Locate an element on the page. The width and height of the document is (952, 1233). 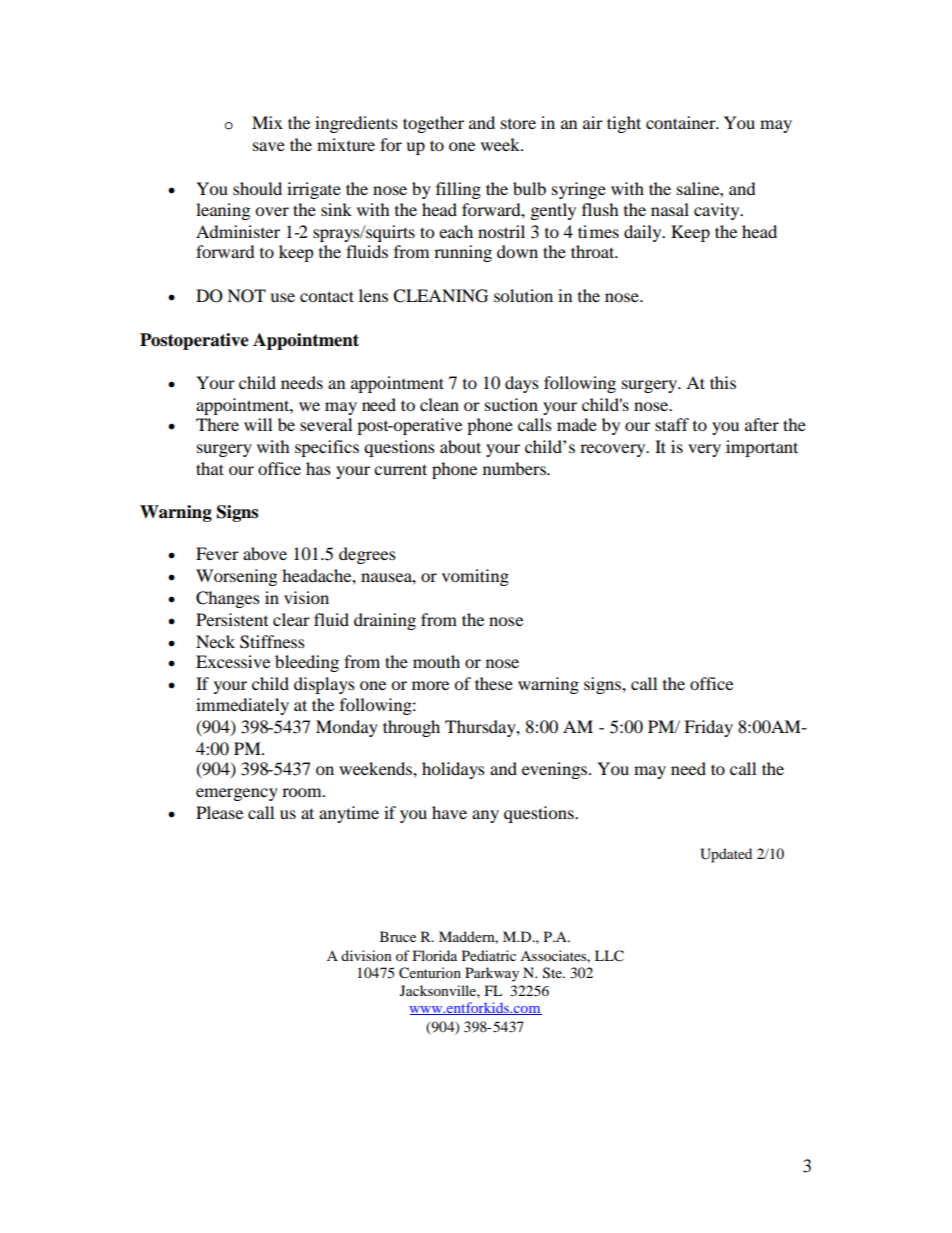
container is located at coordinates (682, 122).
